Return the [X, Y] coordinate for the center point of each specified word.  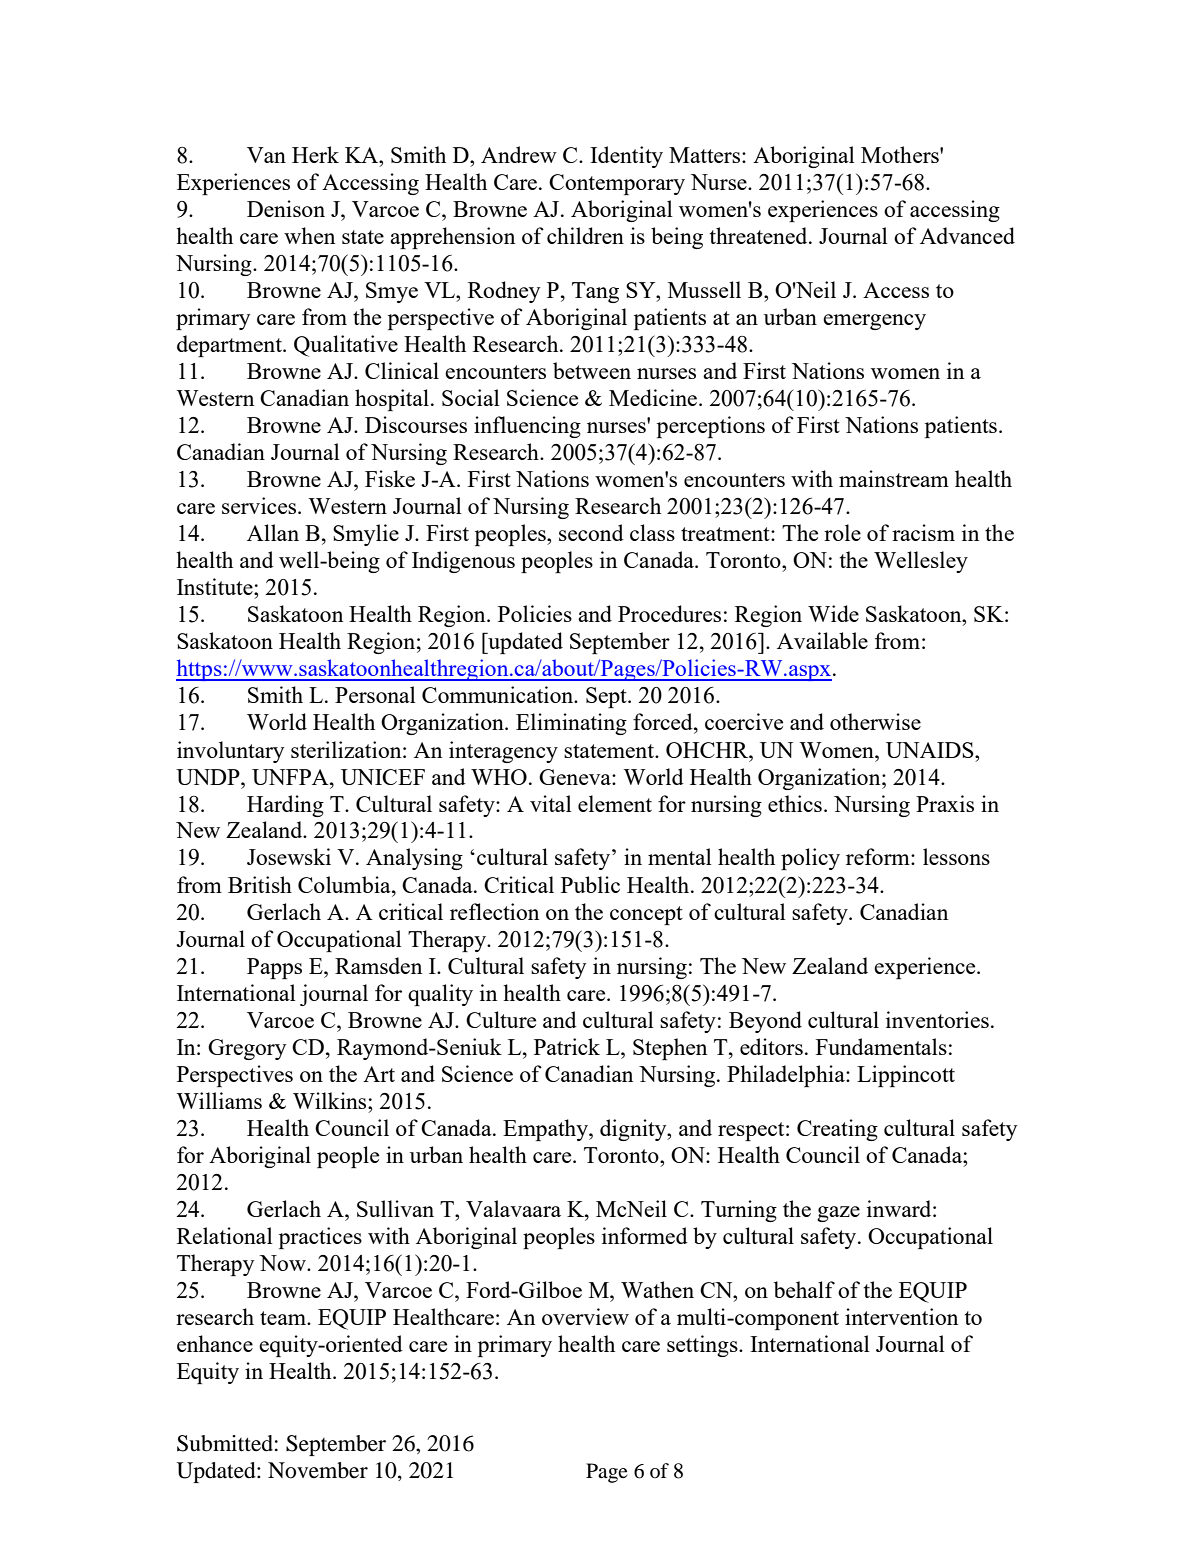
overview [585, 1316]
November [318, 1470]
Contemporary [617, 184]
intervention [901, 1316]
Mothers [901, 154]
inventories [937, 1019]
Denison [286, 208]
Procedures [669, 613]
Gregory [247, 1049]
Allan [273, 532]
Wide [833, 613]
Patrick [567, 1046]
